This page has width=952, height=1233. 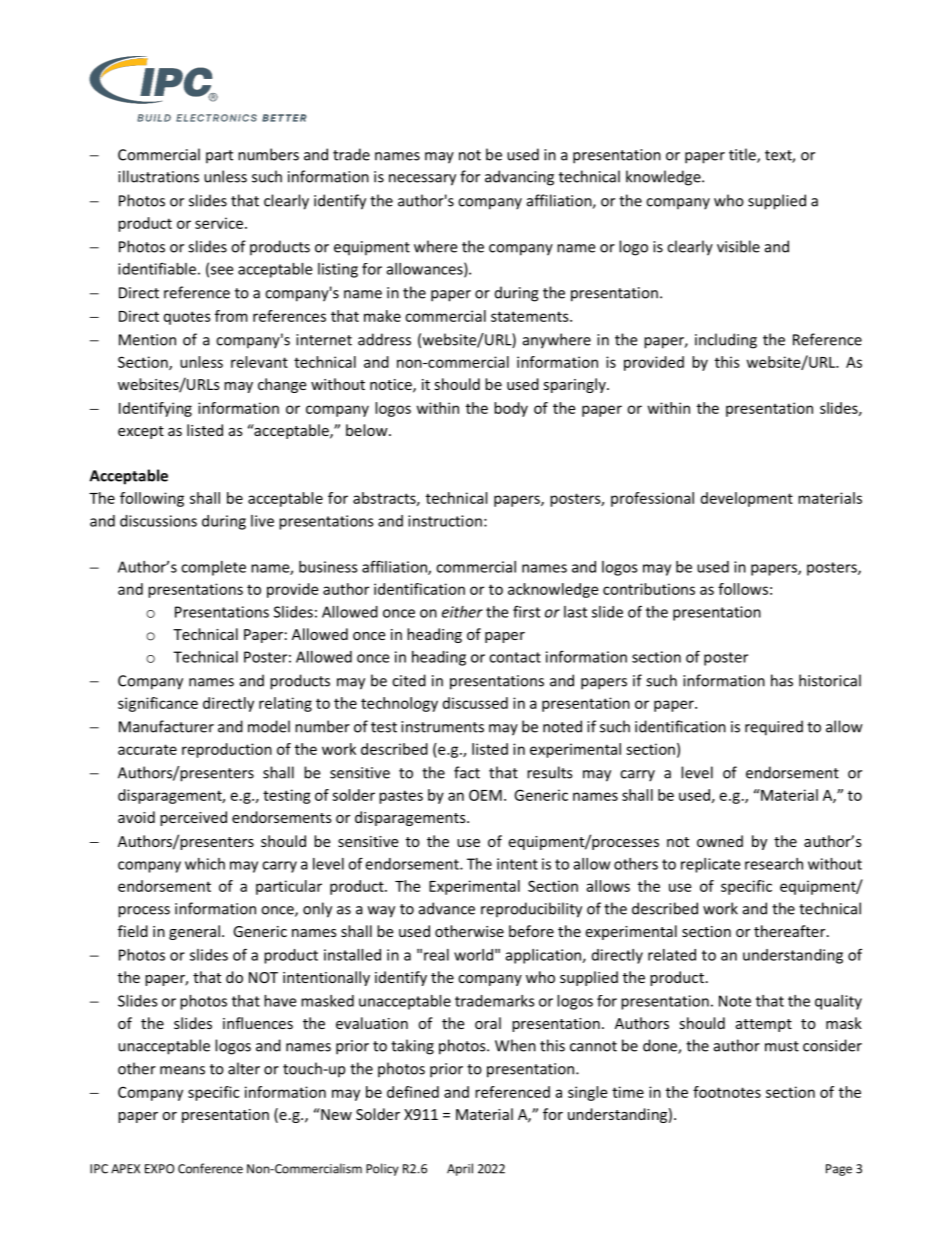 I want to click on Conference, so click(x=210, y=1168).
